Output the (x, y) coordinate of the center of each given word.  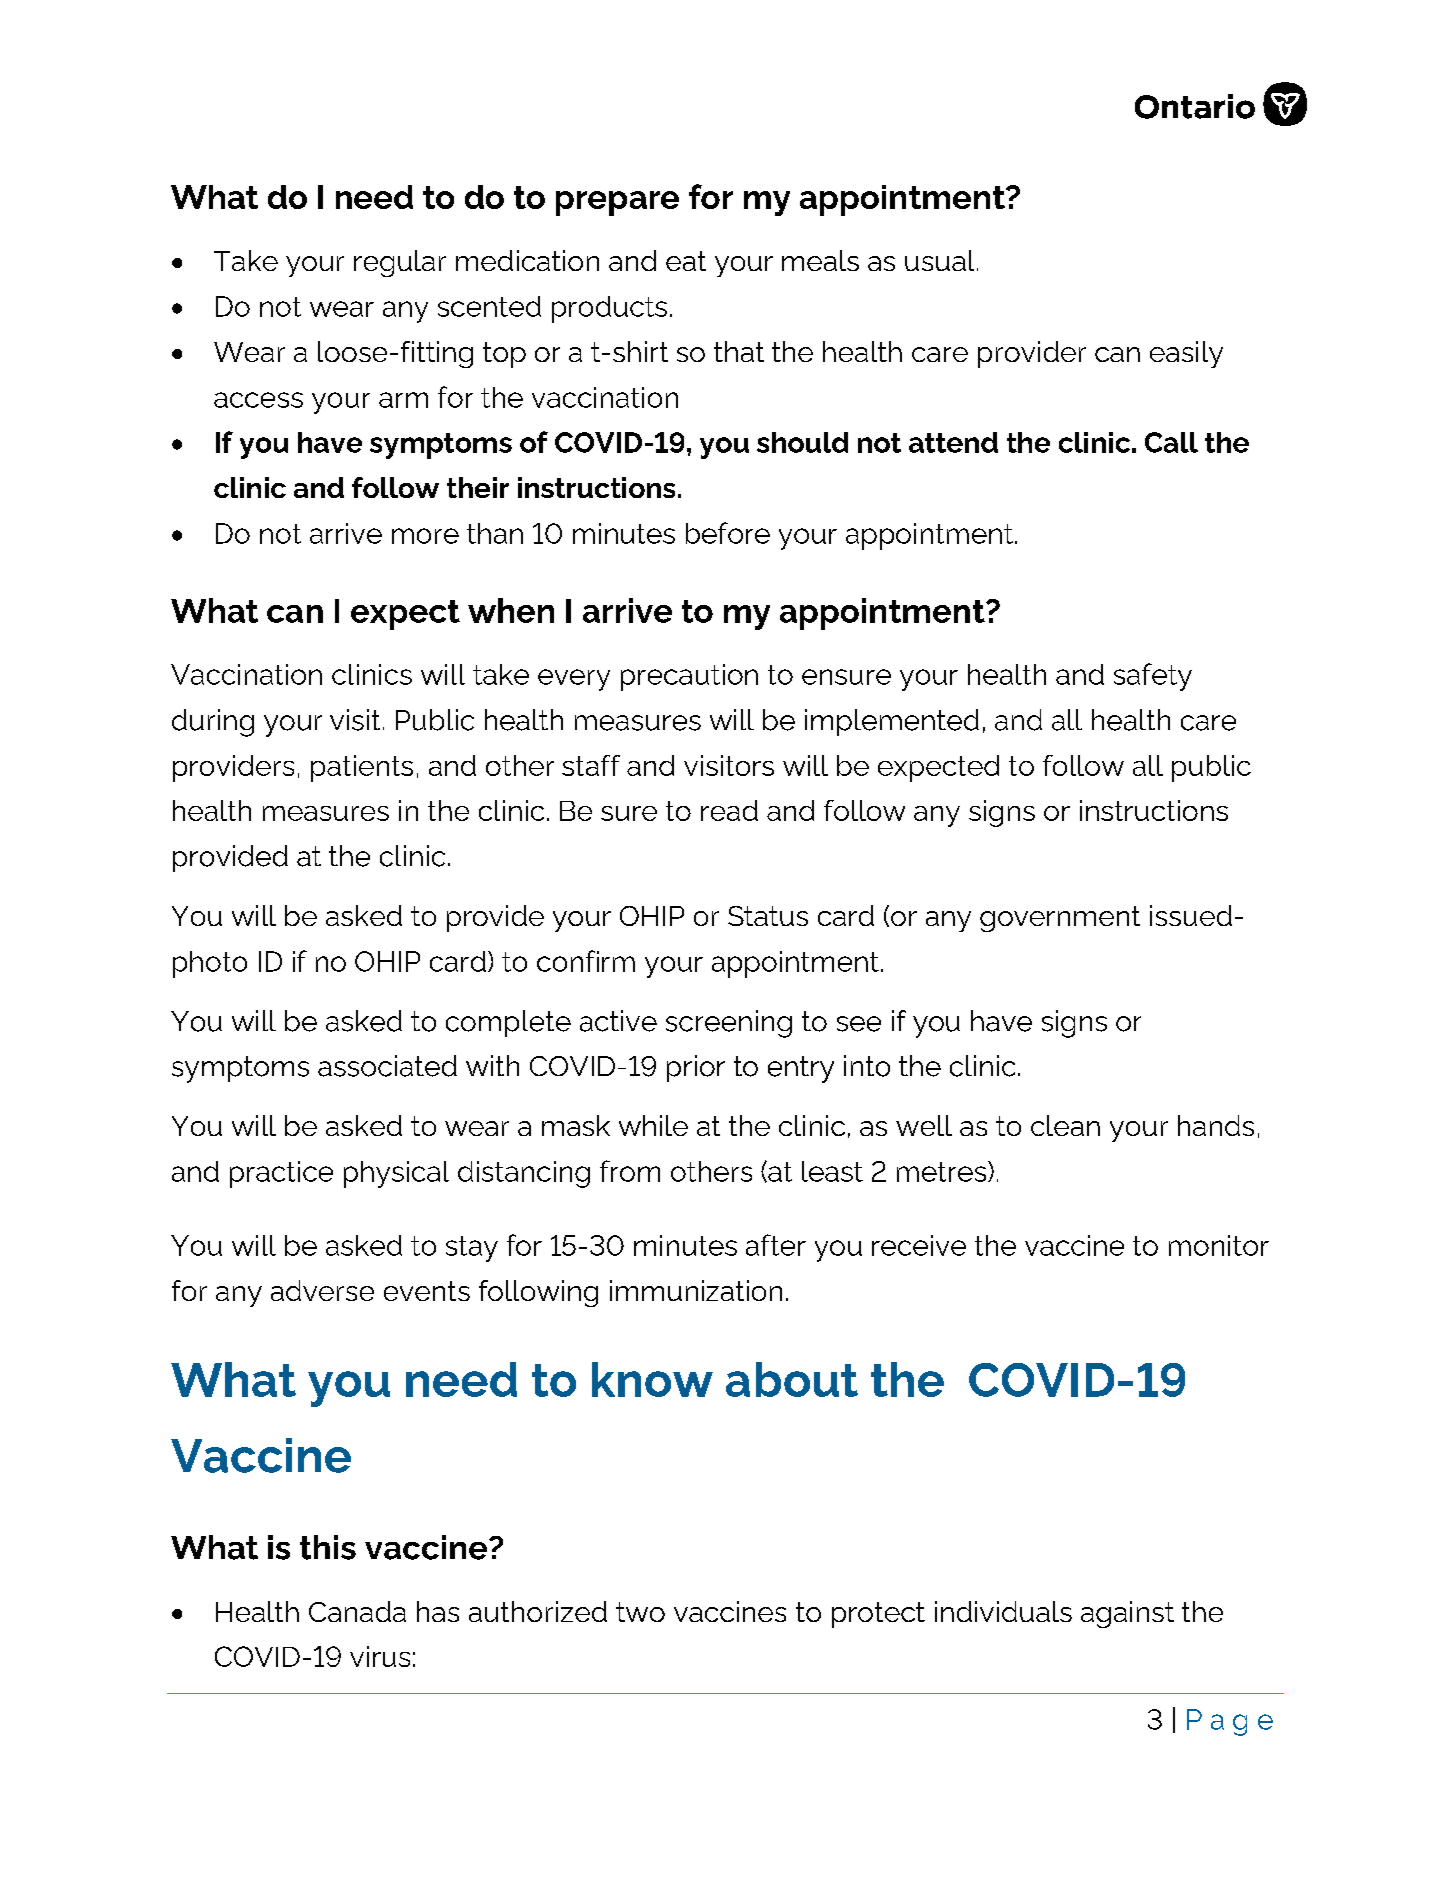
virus (380, 1656)
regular (400, 263)
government (1060, 919)
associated (387, 1066)
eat (686, 261)
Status (768, 916)
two (640, 1612)
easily (1186, 354)
